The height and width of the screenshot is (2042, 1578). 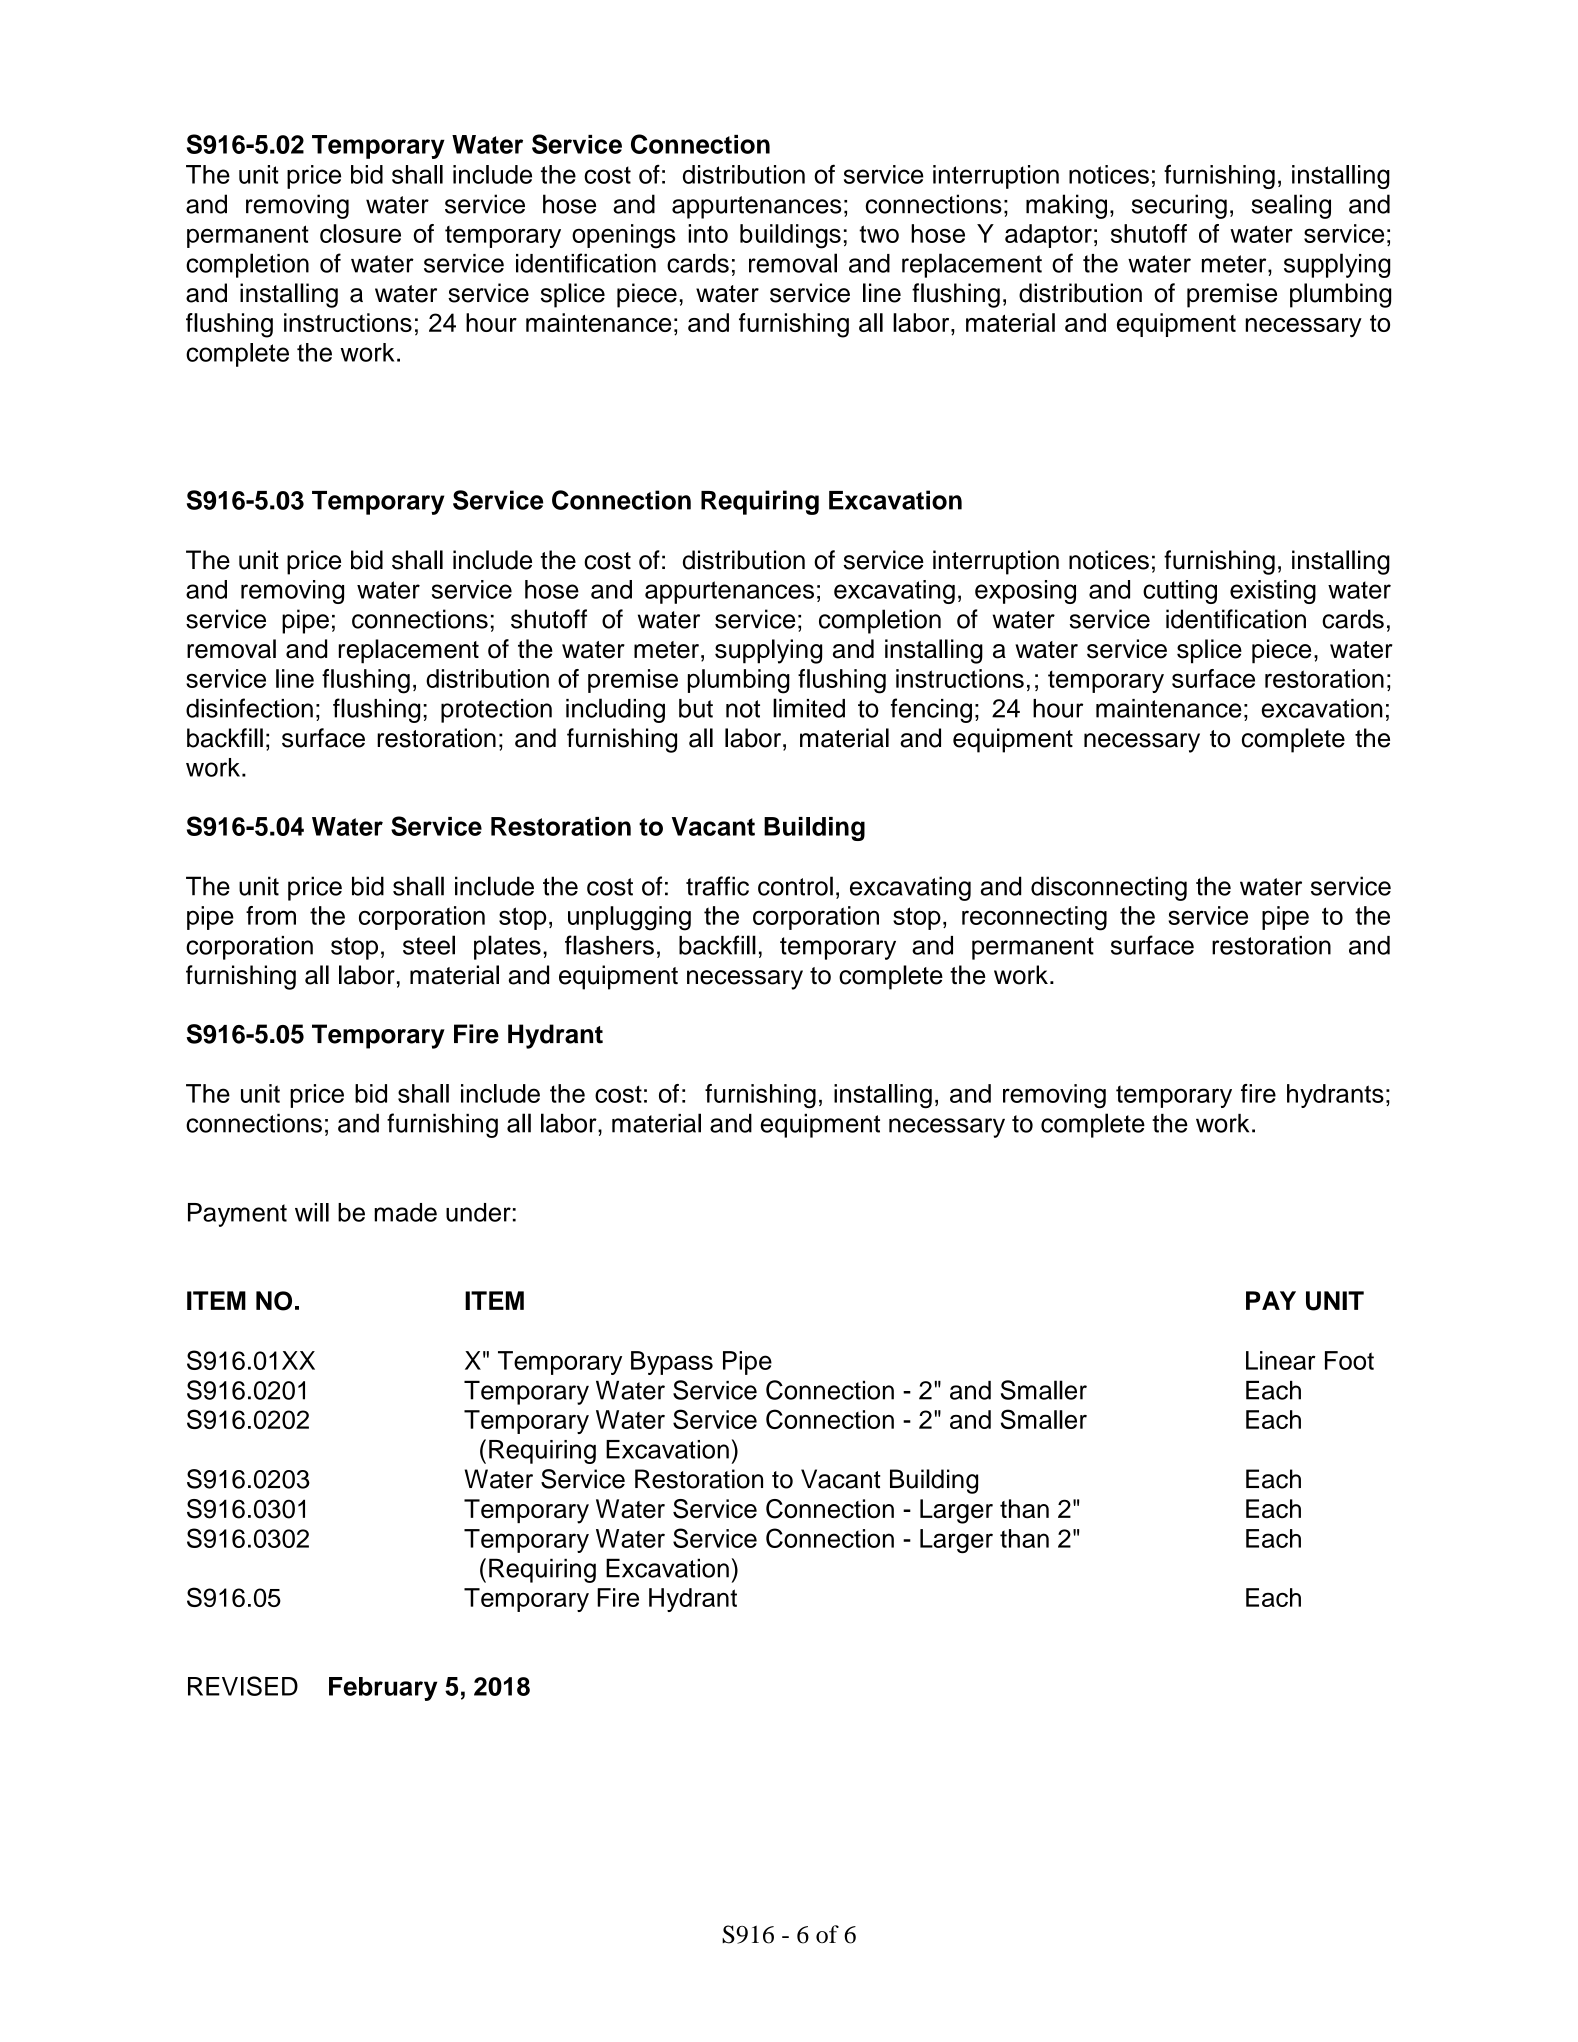 What do you see at coordinates (1179, 206) in the screenshot?
I see `securing` at bounding box center [1179, 206].
